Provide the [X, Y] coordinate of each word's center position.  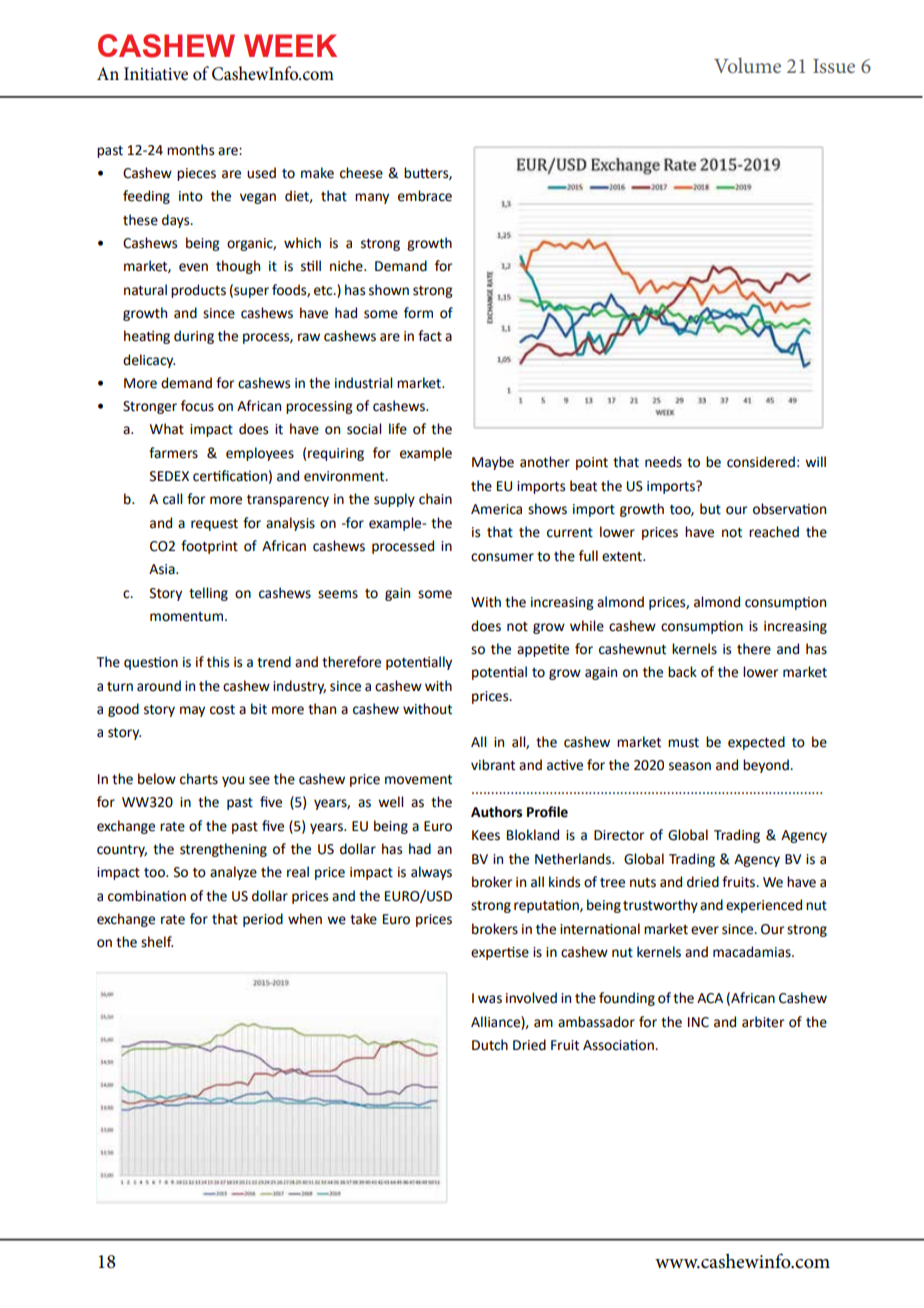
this [218, 662]
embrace [425, 196]
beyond [767, 766]
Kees [486, 835]
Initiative [156, 74]
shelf [157, 942]
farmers [173, 453]
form [418, 313]
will [815, 461]
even [193, 267]
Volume [747, 65]
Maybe [493, 463]
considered [761, 462]
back [682, 672]
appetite [543, 650]
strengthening [223, 850]
